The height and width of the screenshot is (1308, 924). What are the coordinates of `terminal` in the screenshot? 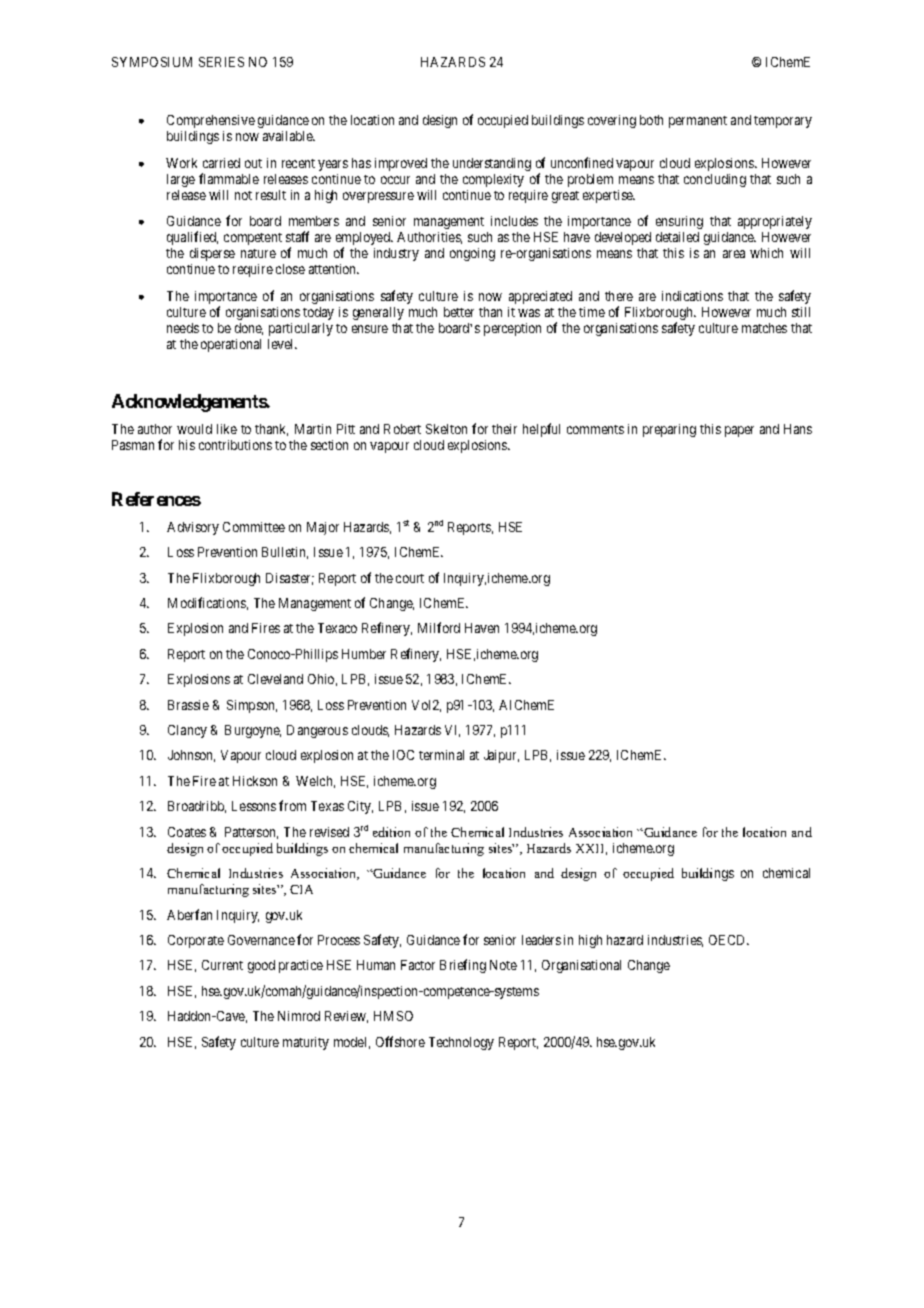 It's located at (441, 755).
